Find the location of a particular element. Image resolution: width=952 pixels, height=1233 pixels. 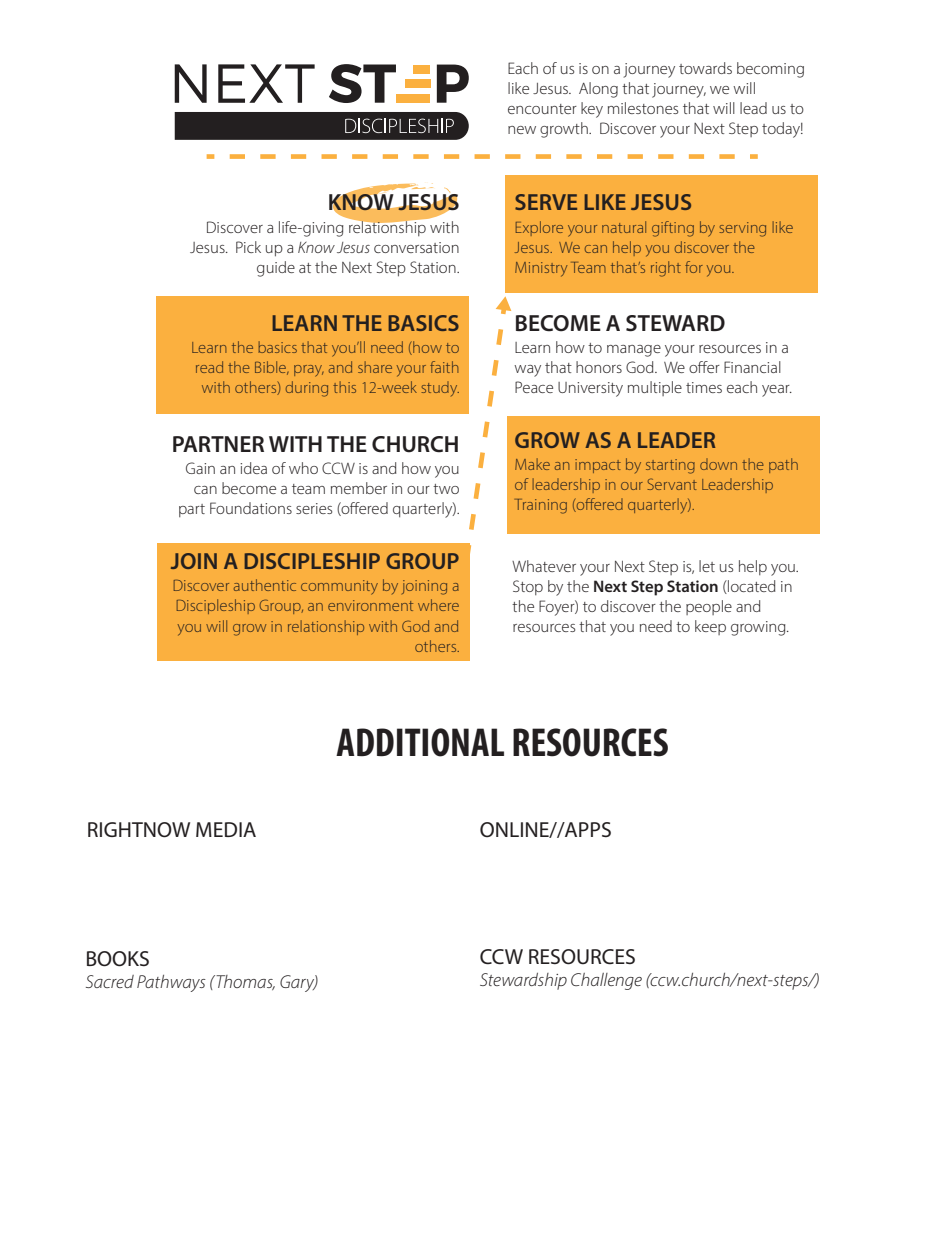

people is located at coordinates (709, 607).
